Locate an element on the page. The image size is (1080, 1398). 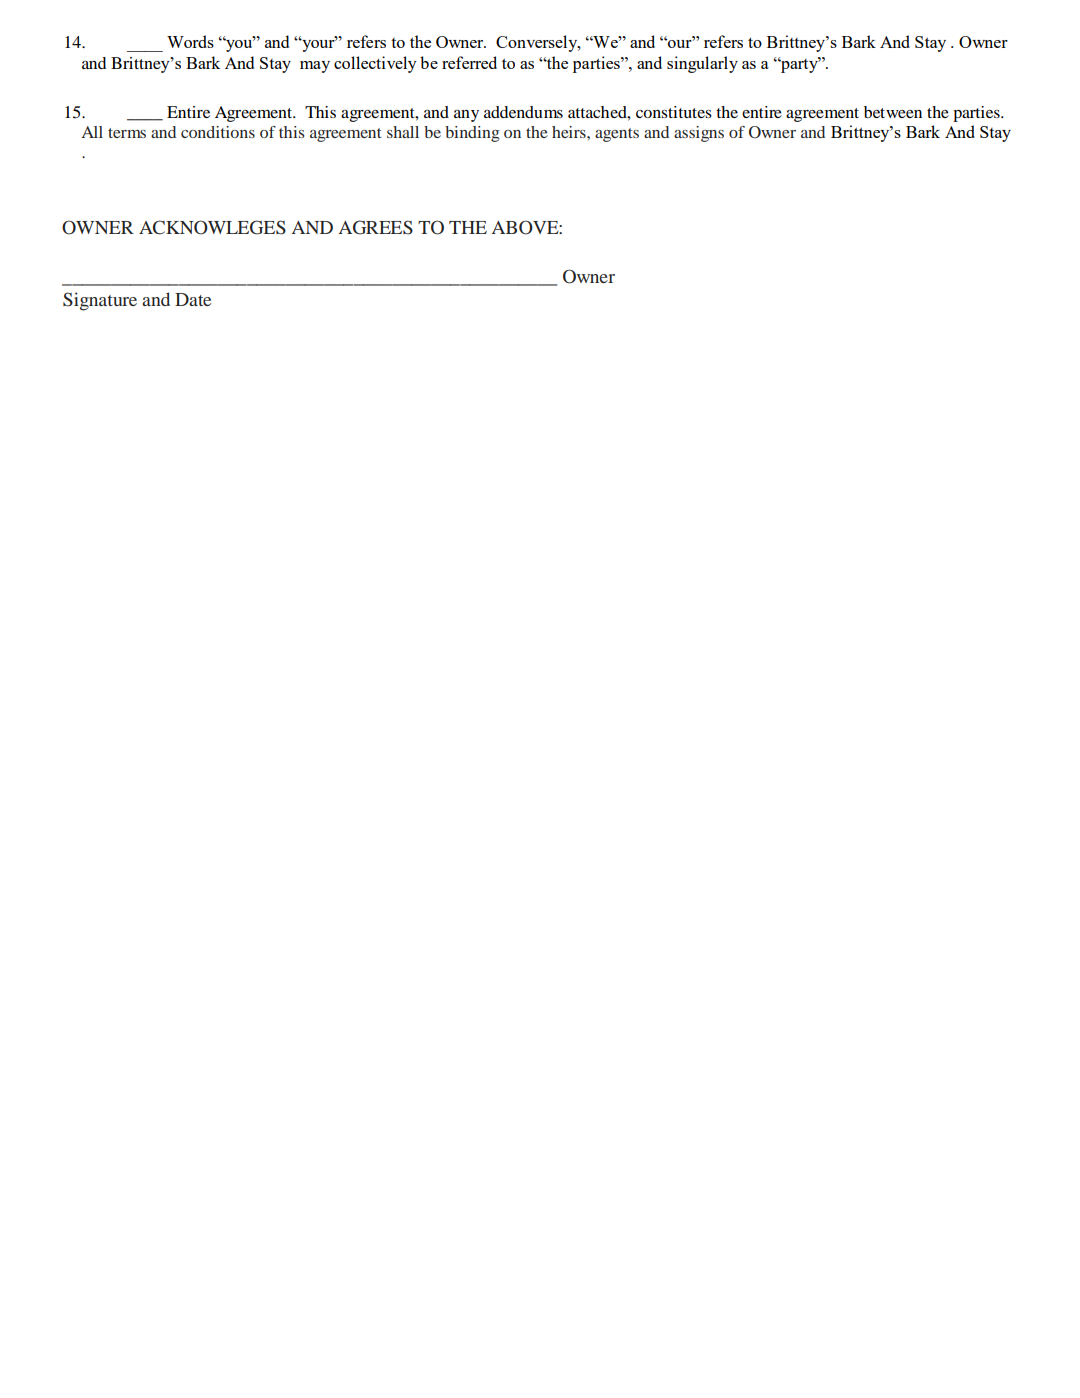
referred is located at coordinates (469, 62).
